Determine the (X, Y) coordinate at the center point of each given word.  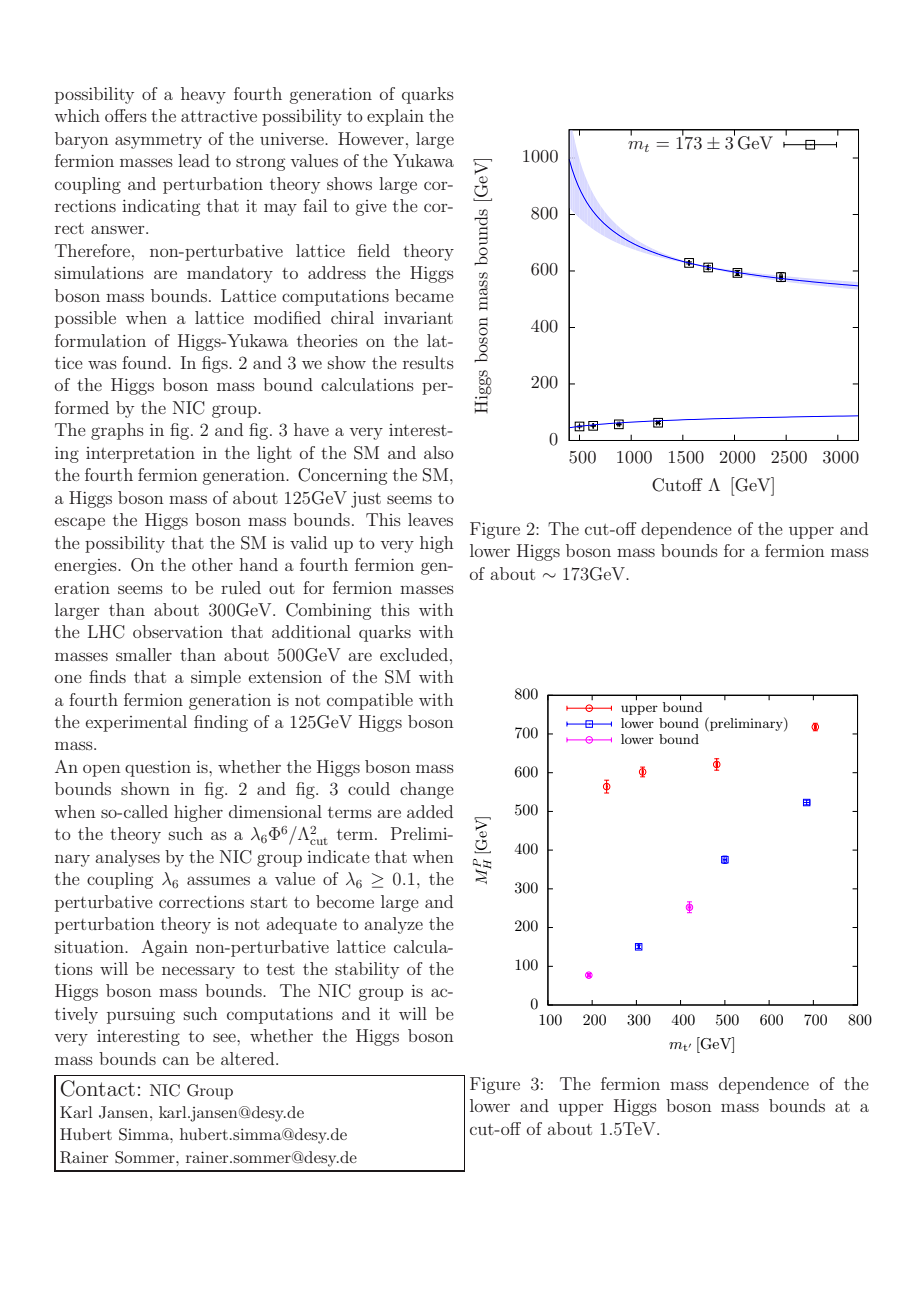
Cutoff (677, 485)
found (145, 362)
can (176, 1060)
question (158, 769)
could (369, 788)
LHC (106, 632)
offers (126, 115)
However (371, 138)
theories (327, 340)
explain (395, 117)
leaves (430, 519)
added (430, 811)
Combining (328, 611)
